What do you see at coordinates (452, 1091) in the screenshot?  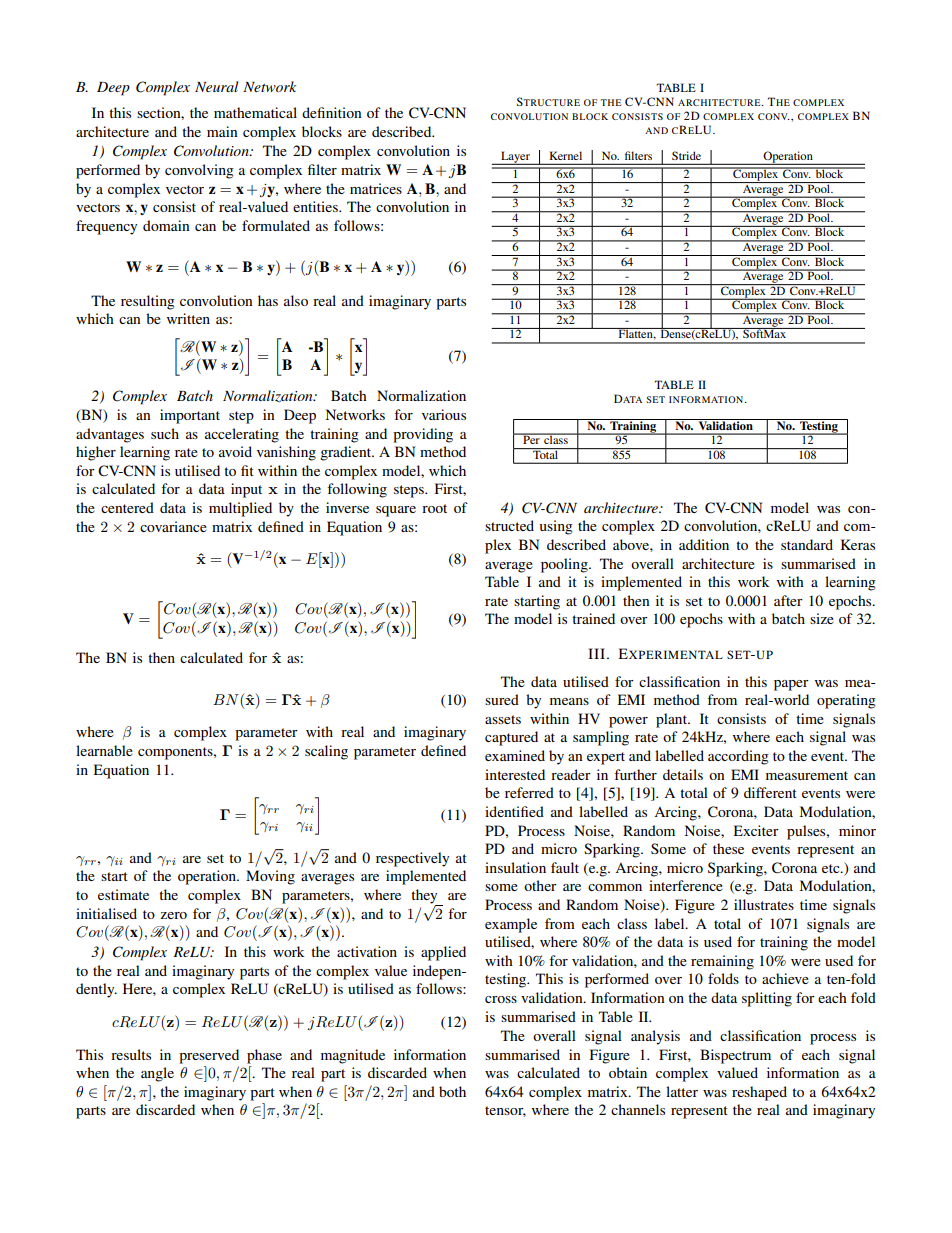 I see `both` at bounding box center [452, 1091].
